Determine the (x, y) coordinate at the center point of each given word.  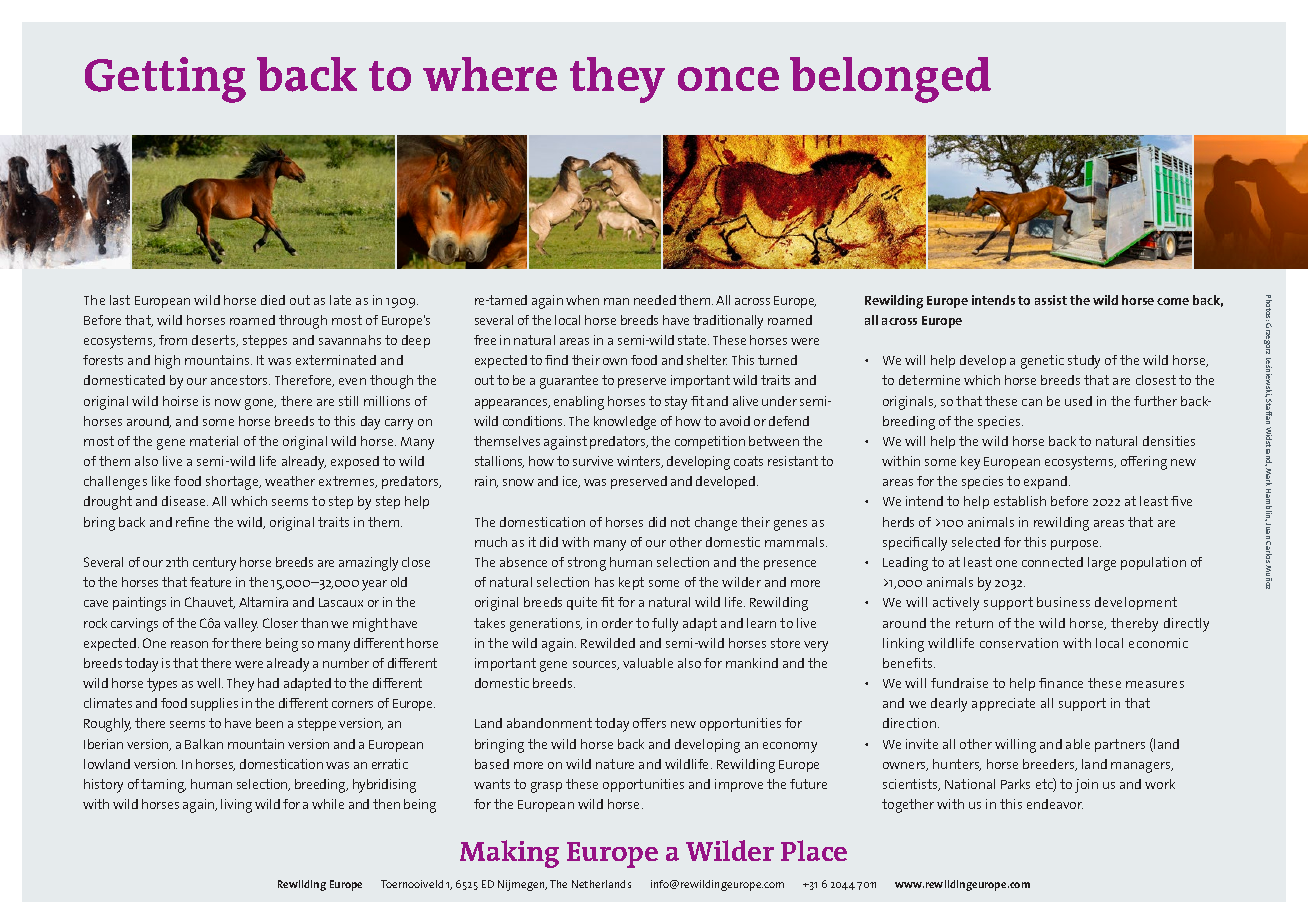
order (617, 623)
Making (509, 854)
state (693, 340)
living (236, 806)
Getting (165, 80)
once (728, 79)
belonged (890, 80)
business (1063, 602)
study (1084, 362)
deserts (215, 341)
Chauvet (210, 603)
